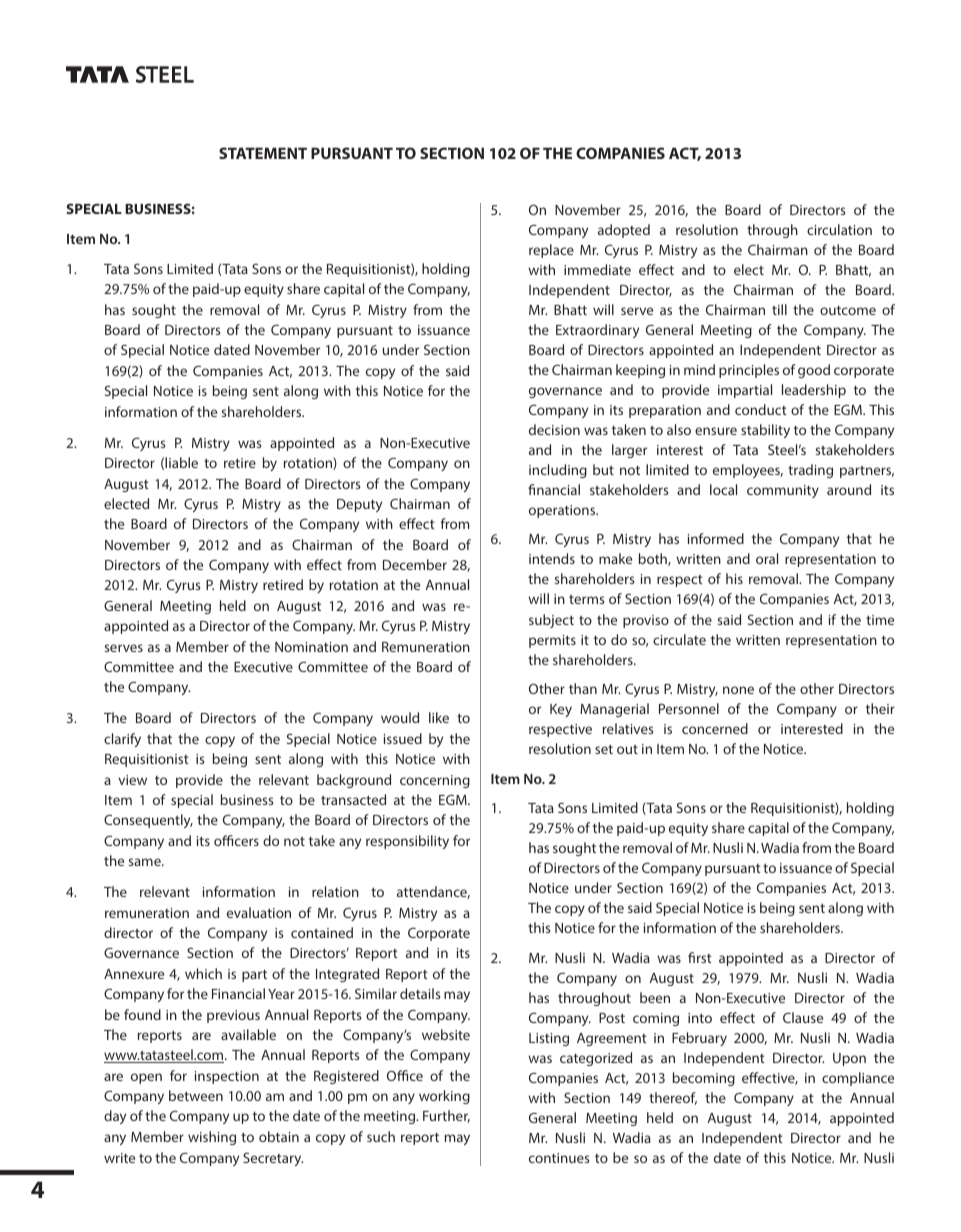  What do you see at coordinates (212, 1138) in the image?
I see `wishing` at bounding box center [212, 1138].
